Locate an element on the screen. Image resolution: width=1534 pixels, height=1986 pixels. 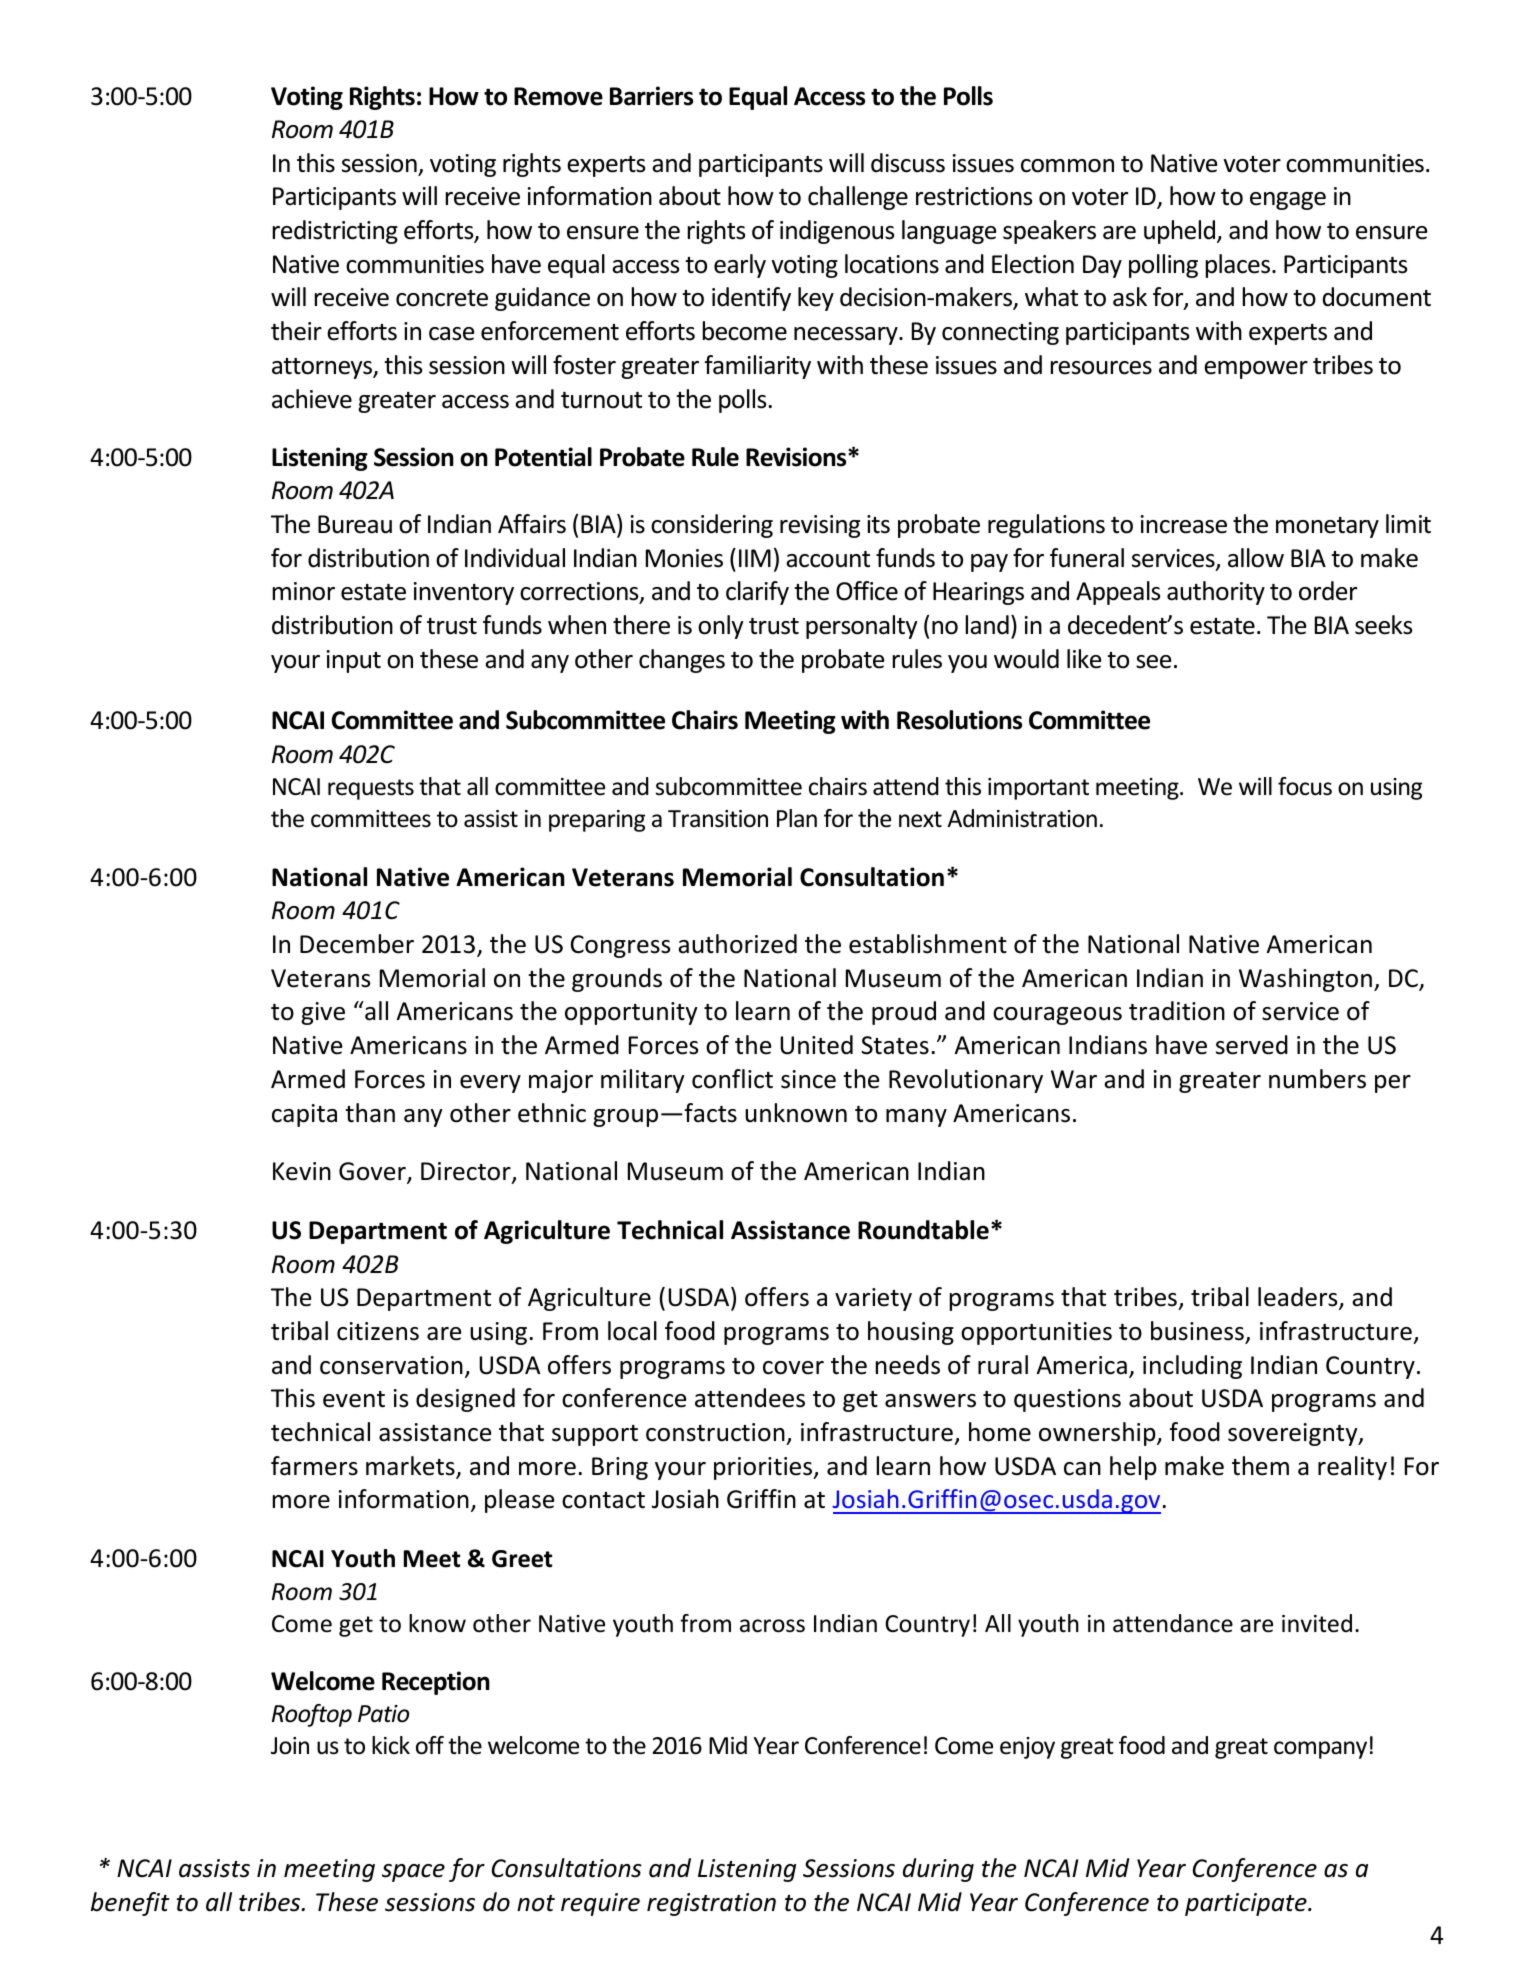
engage is located at coordinates (1288, 201).
